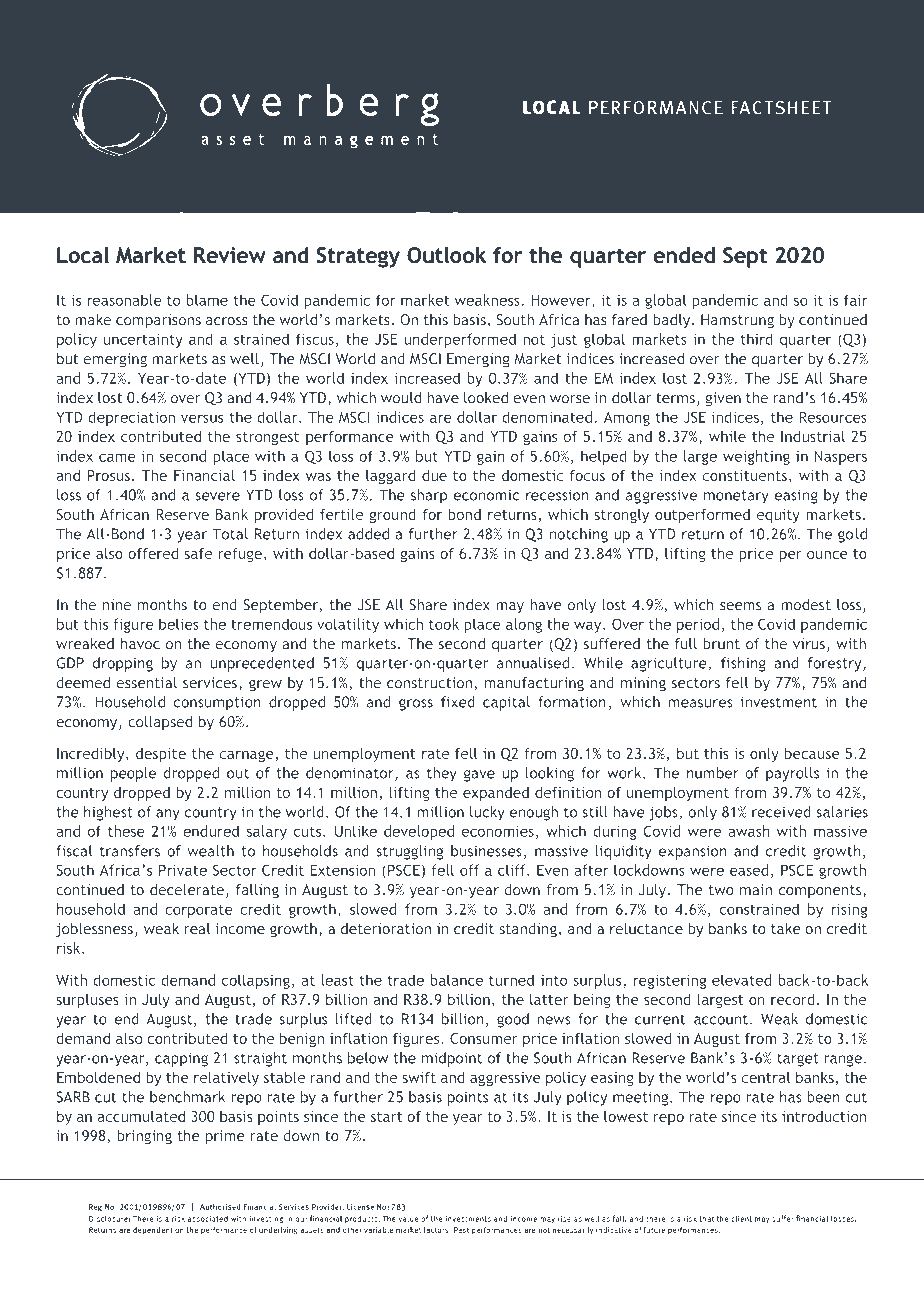  I want to click on swift, so click(419, 1077).
